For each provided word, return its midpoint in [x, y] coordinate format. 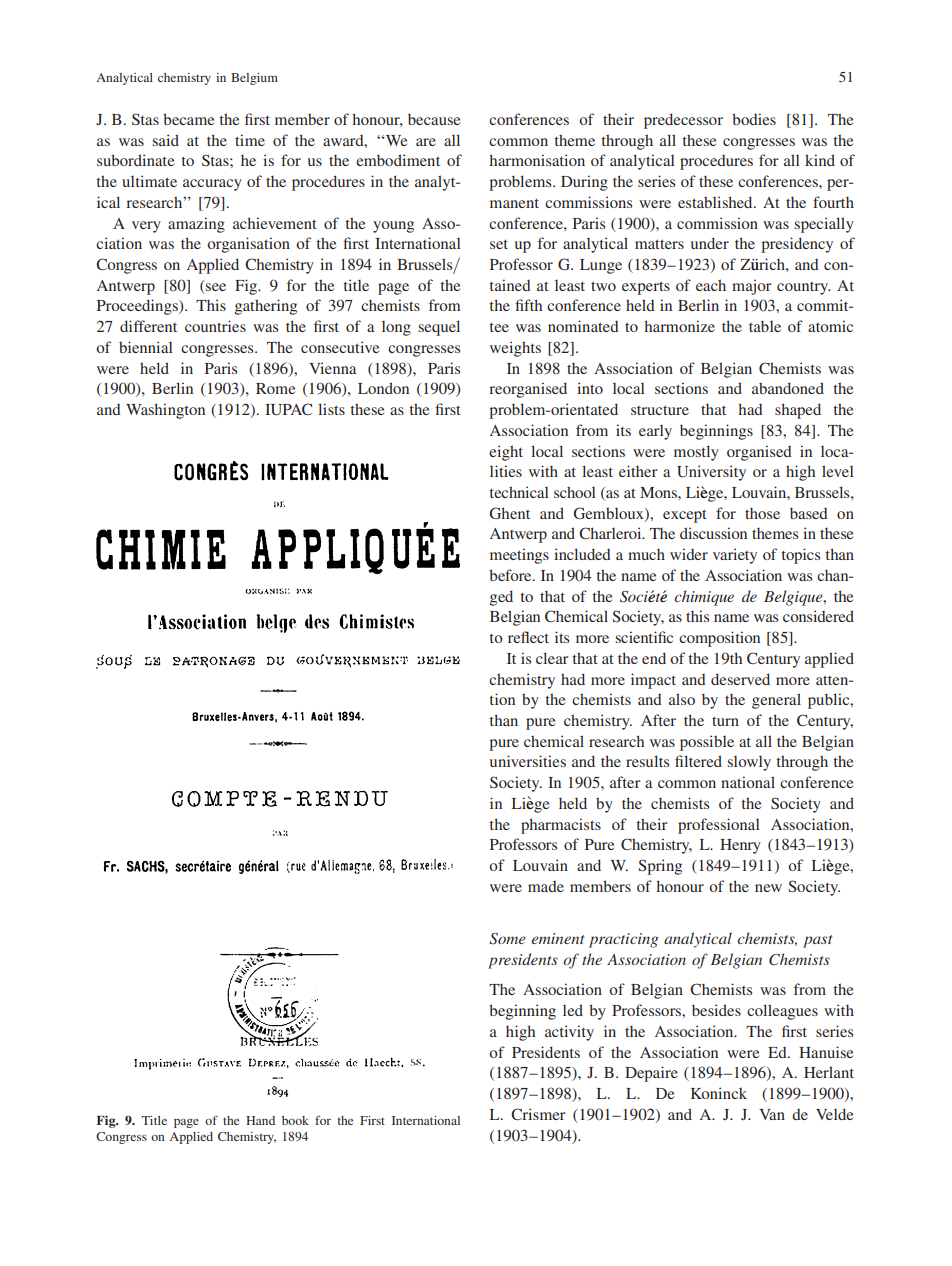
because [434, 119]
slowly [749, 763]
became [188, 119]
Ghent [509, 513]
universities [528, 761]
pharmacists [561, 826]
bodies [754, 119]
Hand [260, 1120]
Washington [165, 411]
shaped [798, 411]
